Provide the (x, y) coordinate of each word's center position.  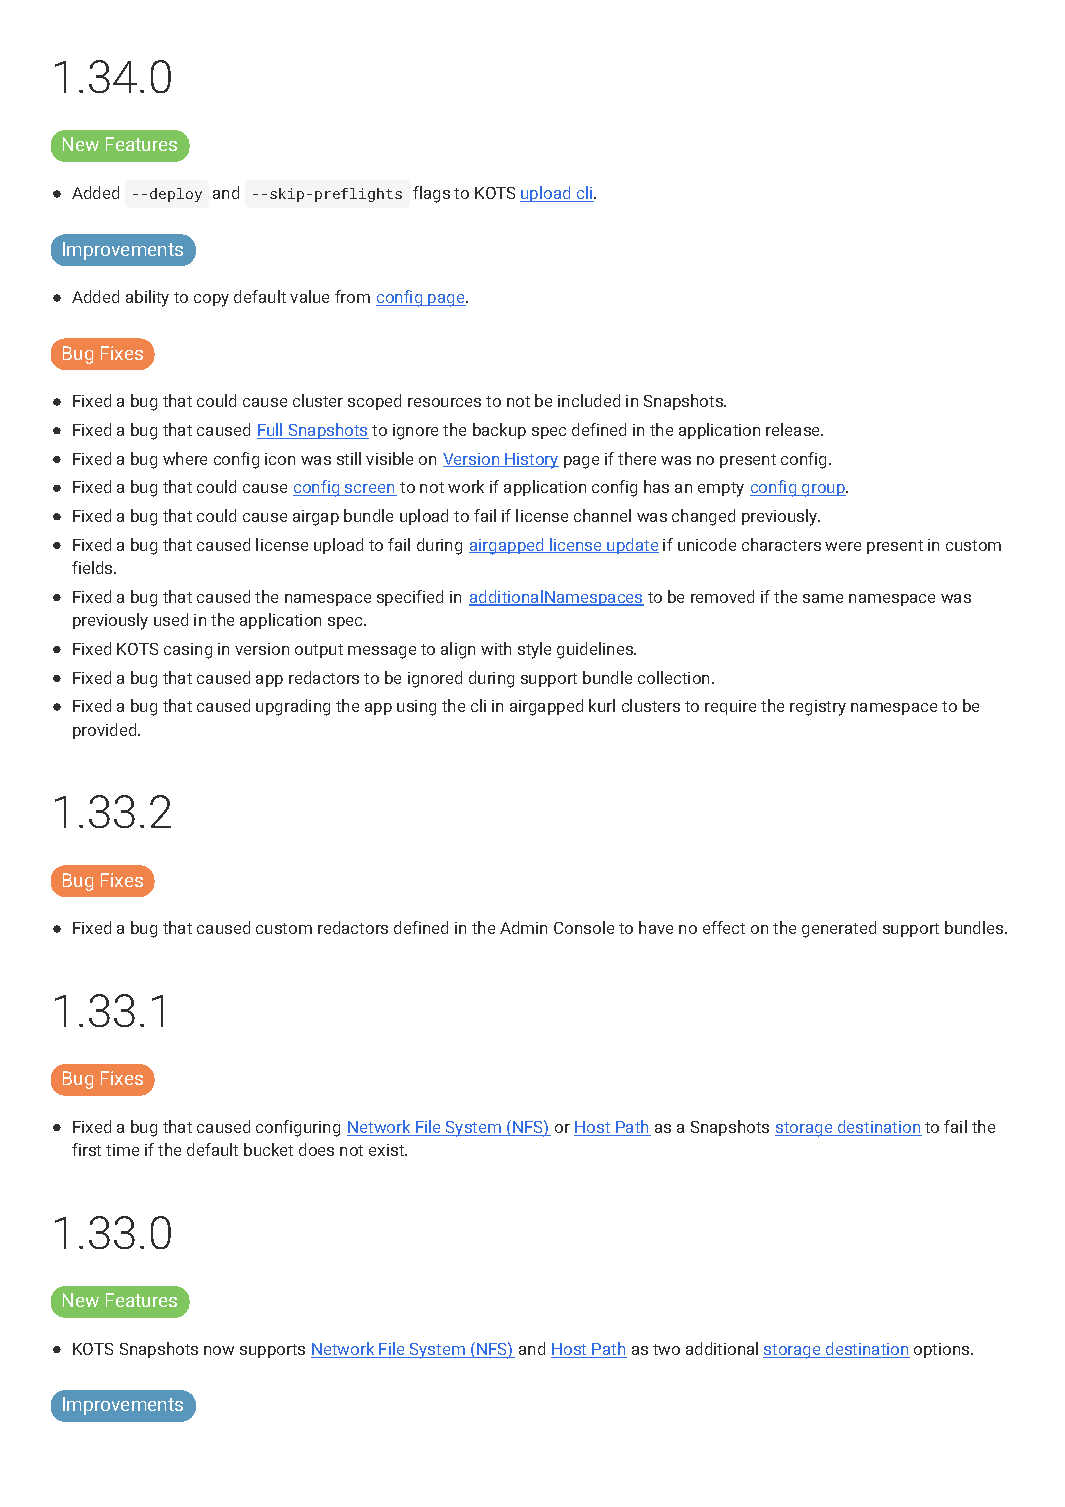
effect (724, 927)
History (531, 461)
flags (431, 194)
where (185, 458)
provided (106, 731)
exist (387, 1150)
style (534, 650)
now (219, 1350)
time (122, 1150)
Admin (523, 927)
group (823, 490)
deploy (176, 195)
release (794, 429)
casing (188, 651)
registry (818, 708)
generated (839, 929)
